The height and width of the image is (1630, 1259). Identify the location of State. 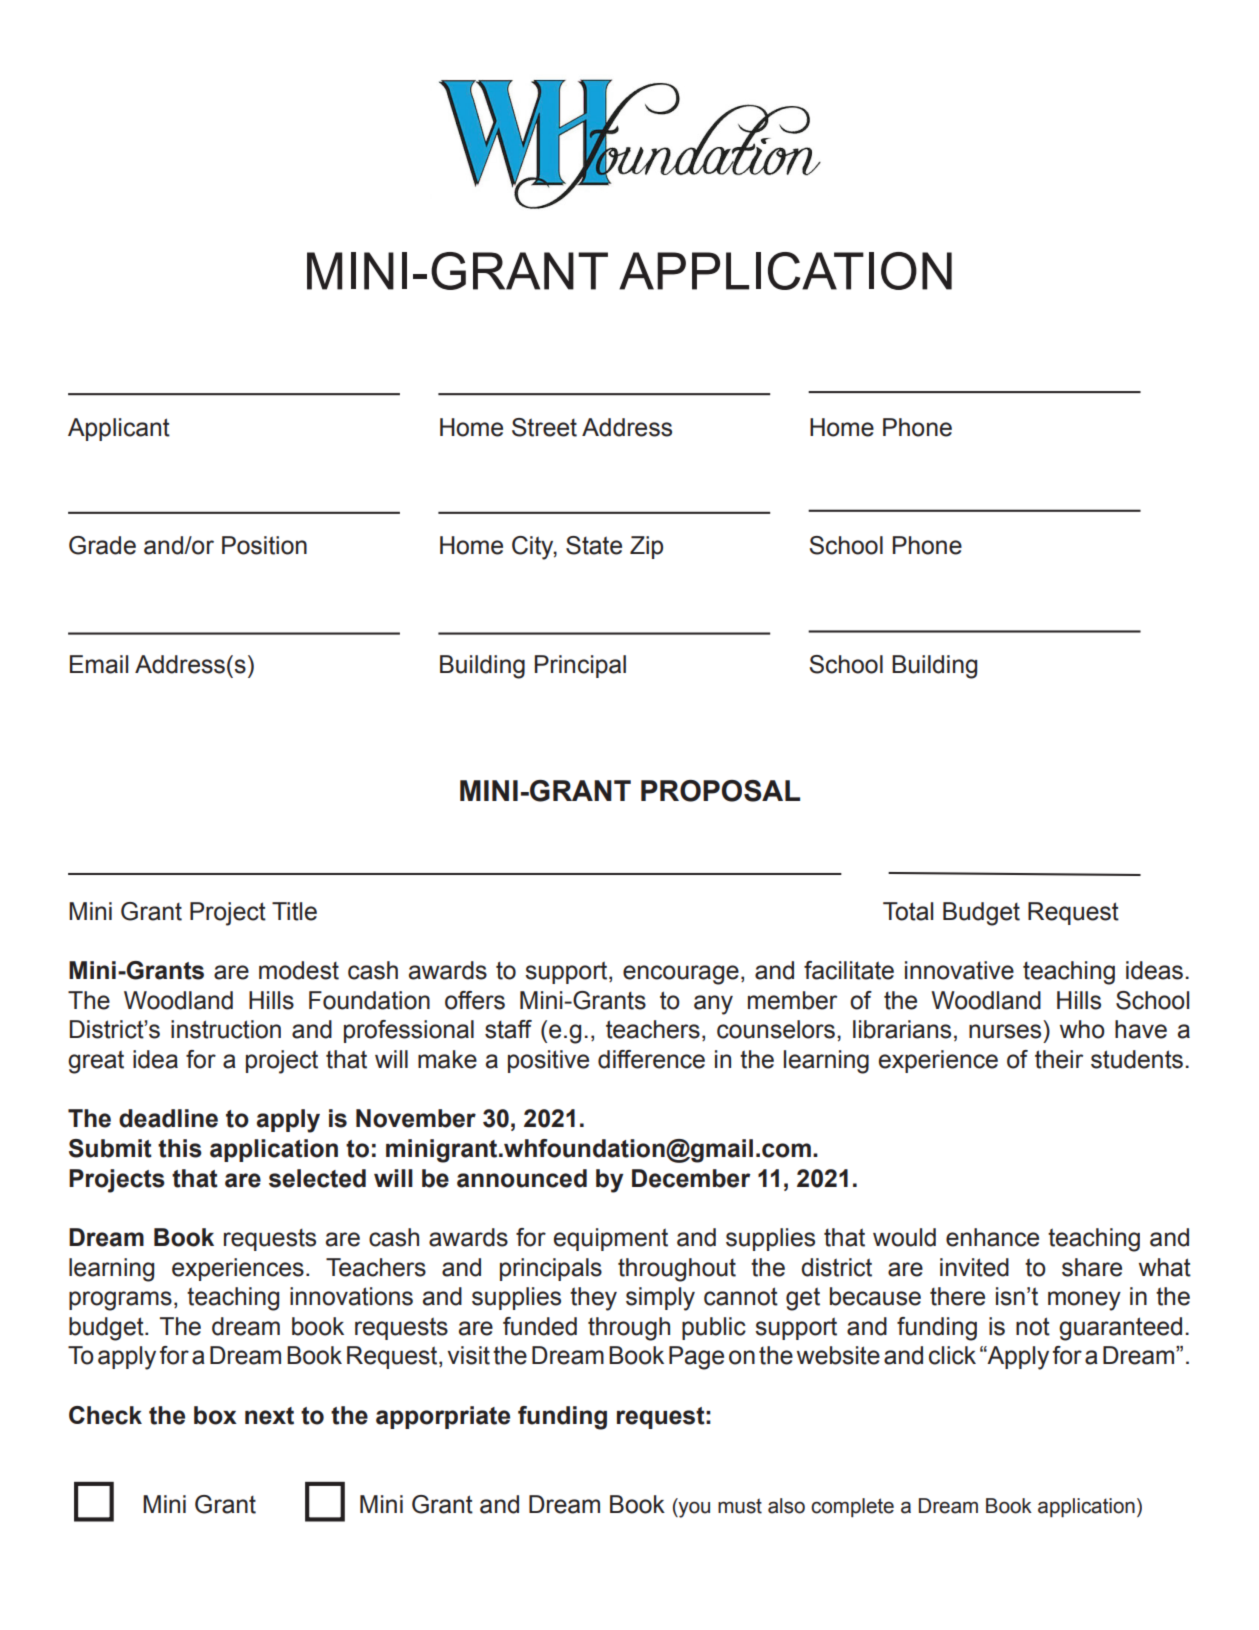
(594, 545).
